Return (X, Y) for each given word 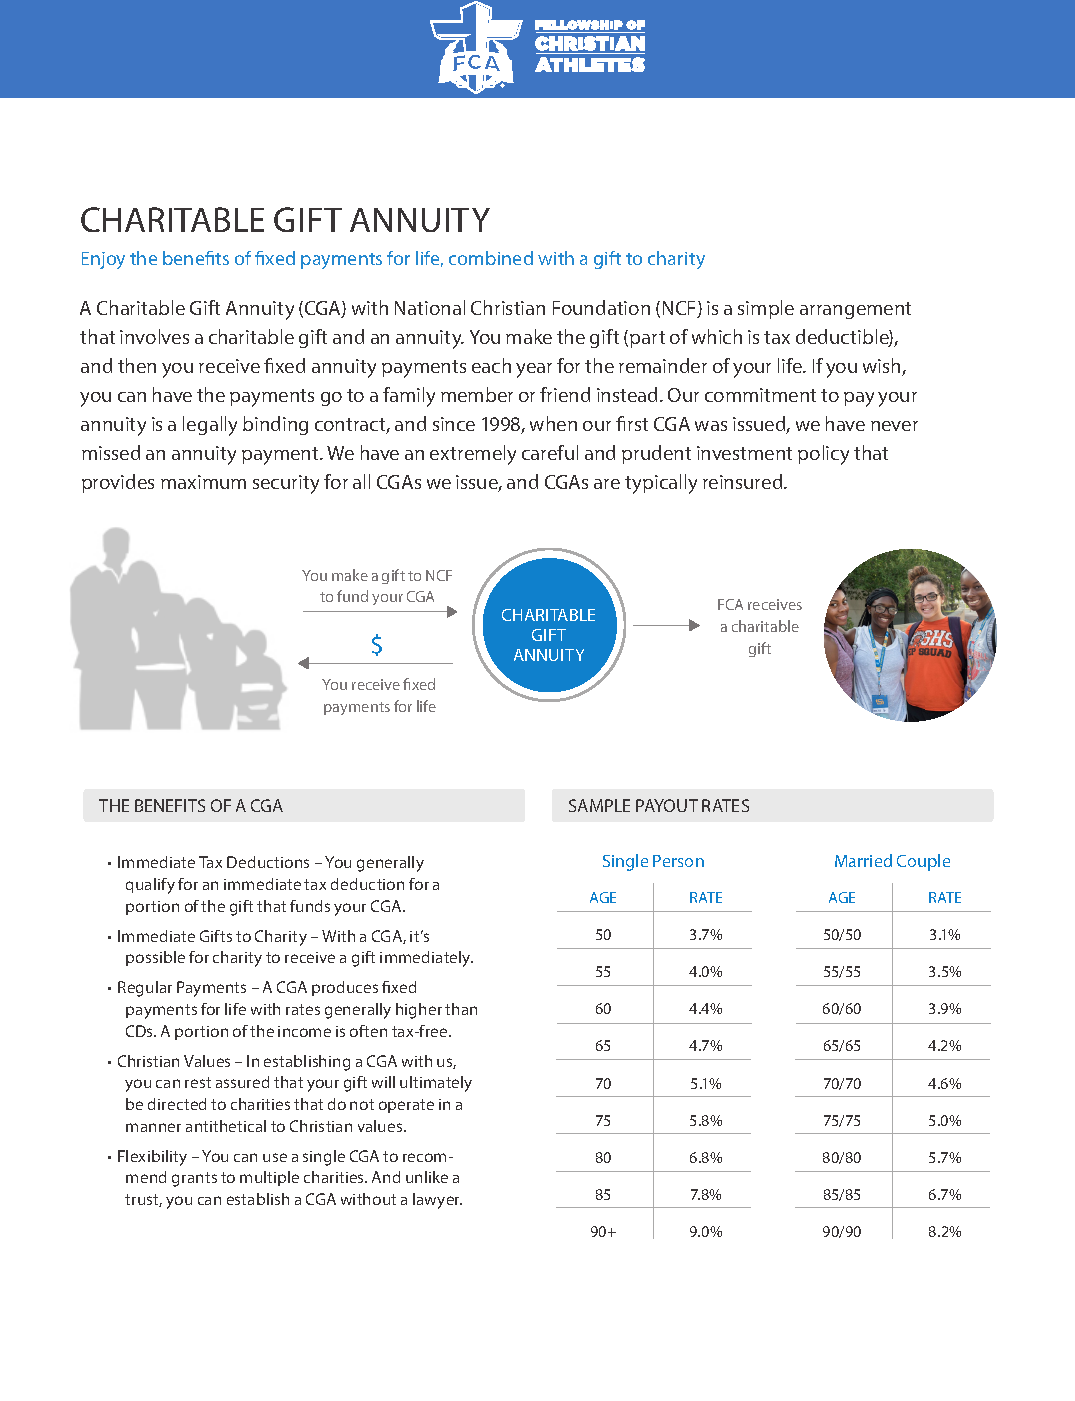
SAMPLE (599, 805)
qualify (150, 886)
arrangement (855, 310)
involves (154, 336)
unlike (427, 1177)
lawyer (437, 1201)
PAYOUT (667, 805)
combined (491, 258)
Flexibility (152, 1158)
